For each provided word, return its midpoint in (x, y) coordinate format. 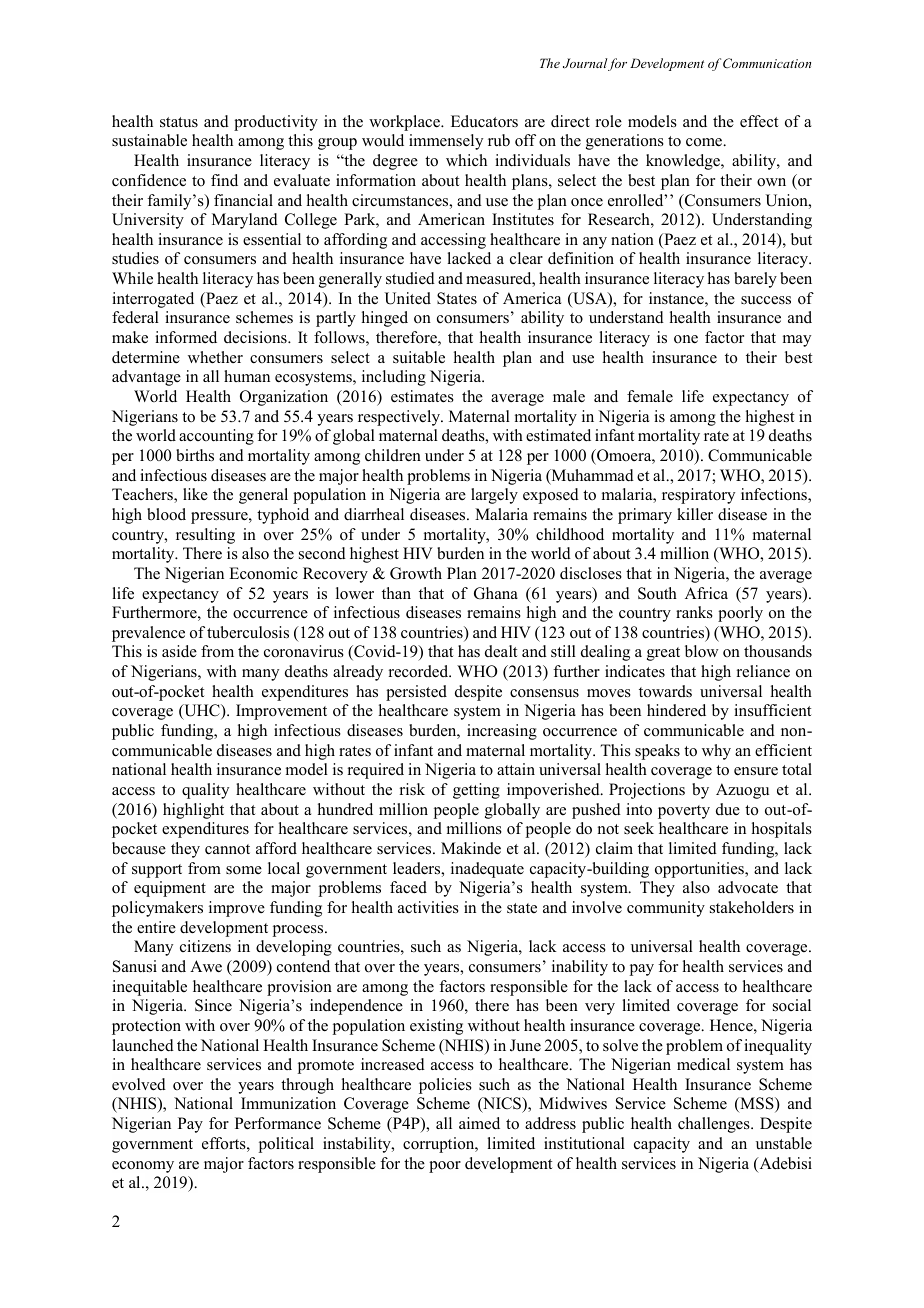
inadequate (487, 870)
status (179, 122)
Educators (484, 121)
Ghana (496, 593)
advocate (748, 887)
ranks (694, 612)
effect (759, 121)
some (244, 870)
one (686, 339)
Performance (278, 1123)
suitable (419, 357)
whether (215, 357)
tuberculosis (248, 632)
